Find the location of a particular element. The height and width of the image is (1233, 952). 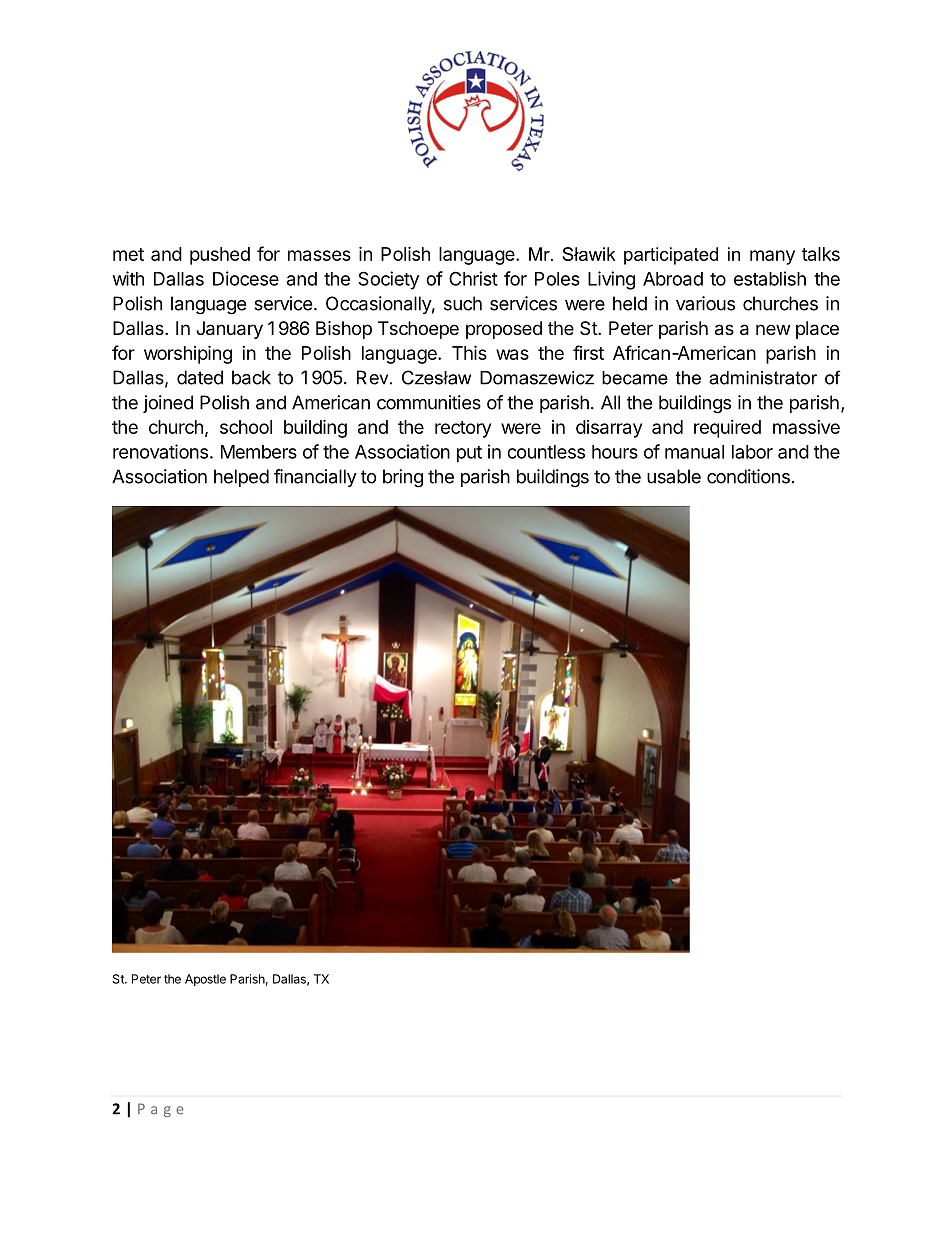

renovations is located at coordinates (160, 451).
